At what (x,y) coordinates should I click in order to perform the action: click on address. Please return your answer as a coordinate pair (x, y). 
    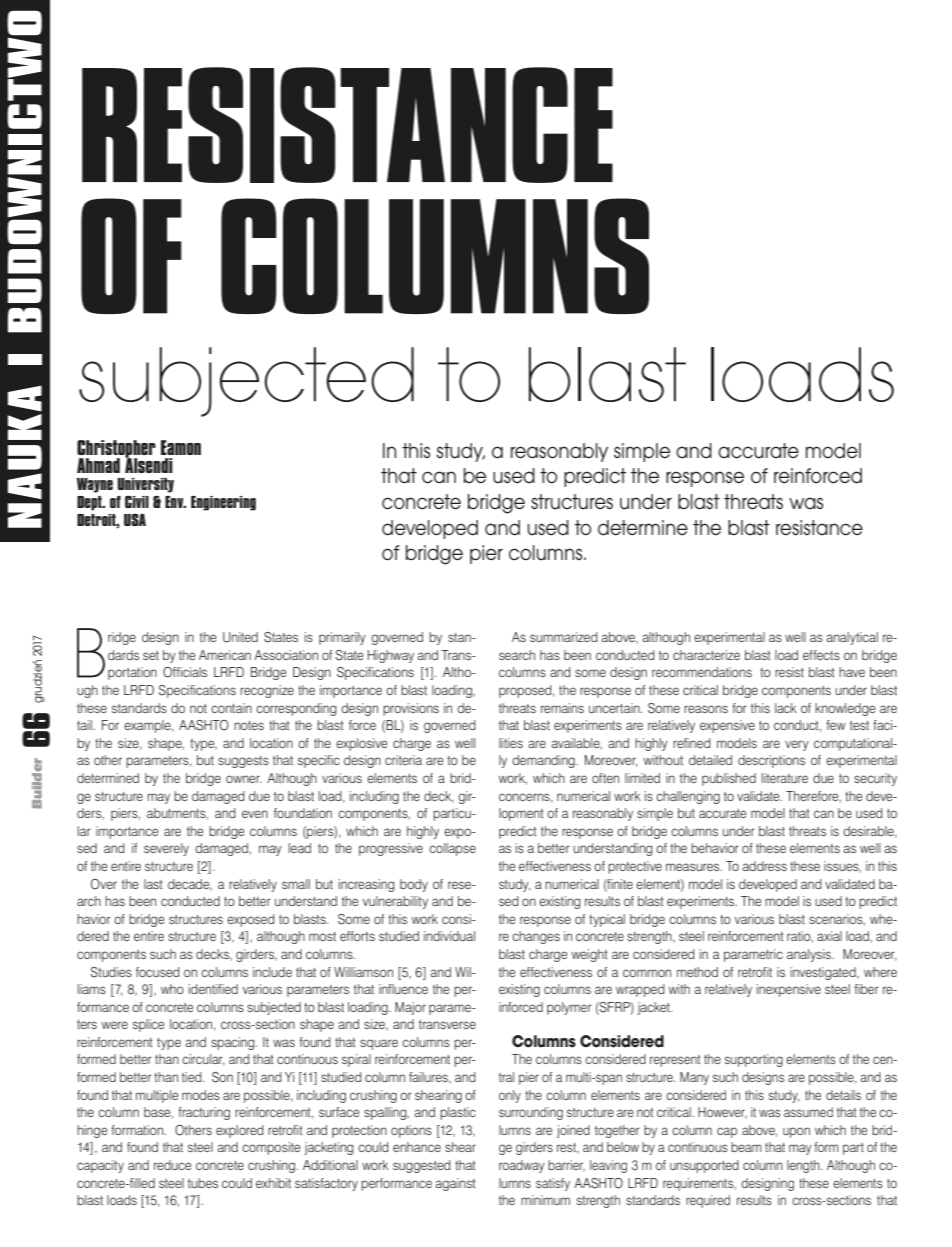
    Looking at the image, I should click on (765, 866).
